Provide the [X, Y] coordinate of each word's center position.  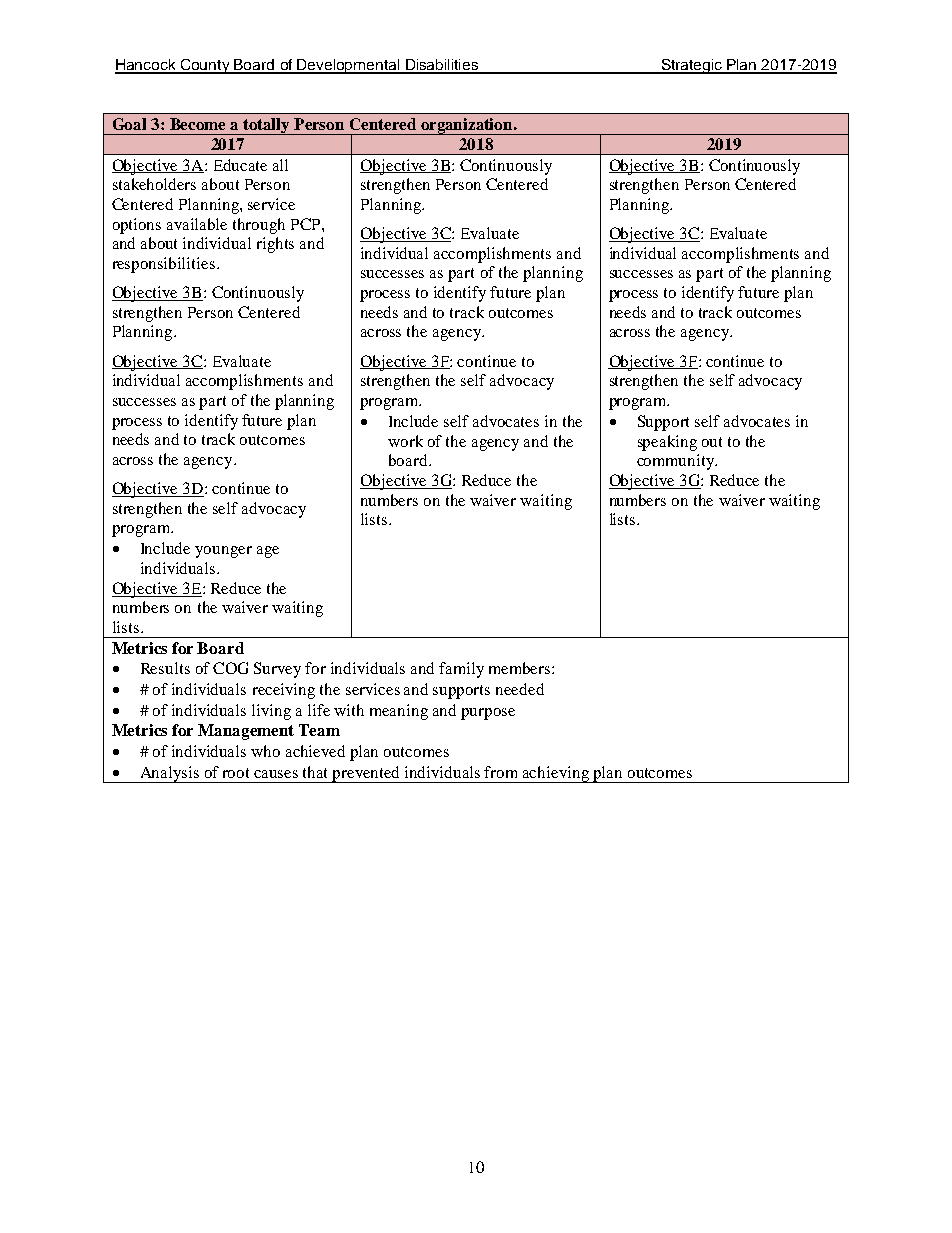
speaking [667, 443]
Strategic [691, 66]
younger [223, 552]
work [405, 441]
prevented [367, 774]
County [205, 66]
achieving [556, 774]
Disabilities [442, 66]
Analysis [170, 774]
